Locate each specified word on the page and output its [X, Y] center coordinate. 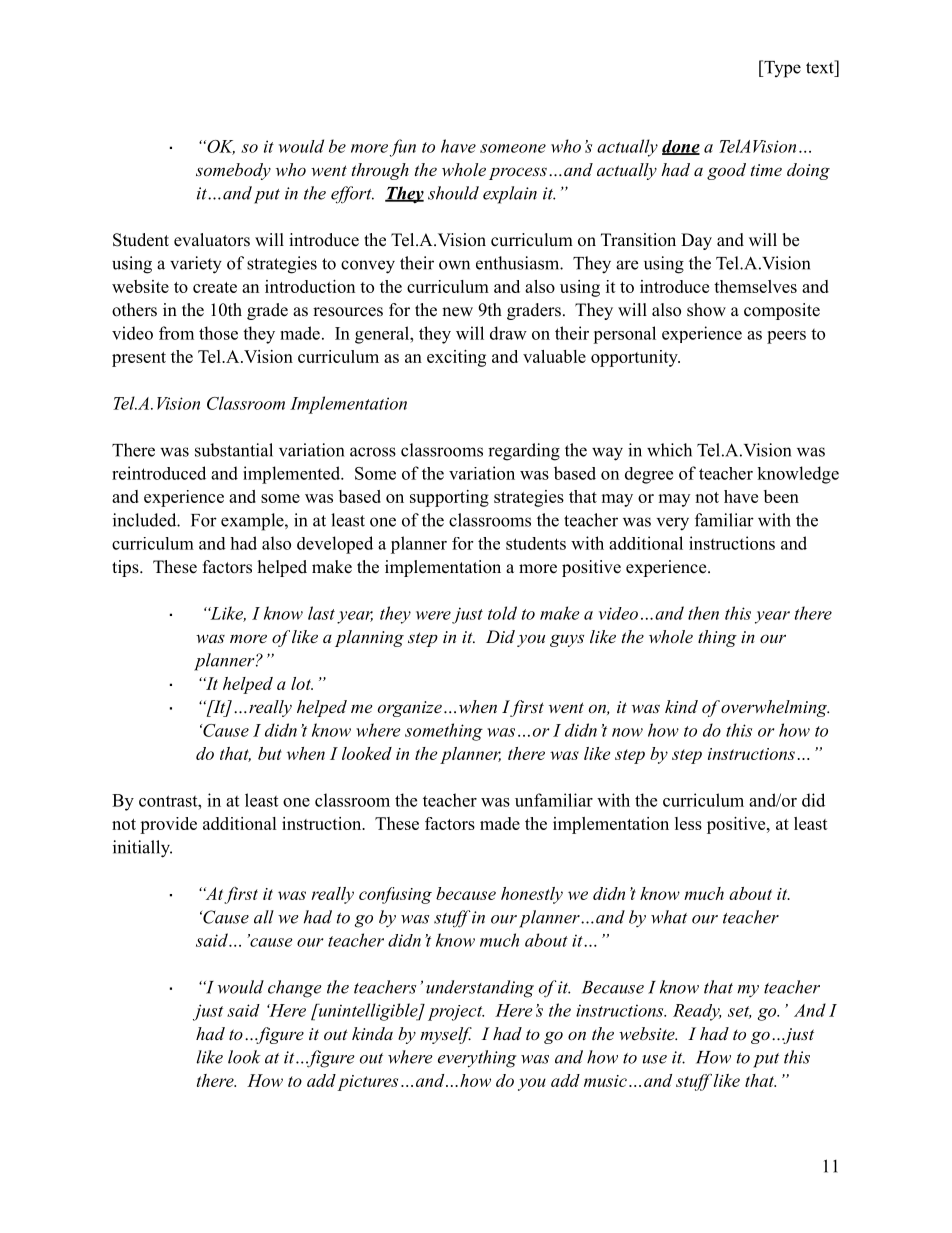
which [669, 450]
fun [403, 148]
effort [352, 195]
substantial [234, 450]
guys [567, 640]
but [270, 753]
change [295, 989]
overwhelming [775, 708]
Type [781, 69]
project [456, 1013]
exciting [456, 358]
